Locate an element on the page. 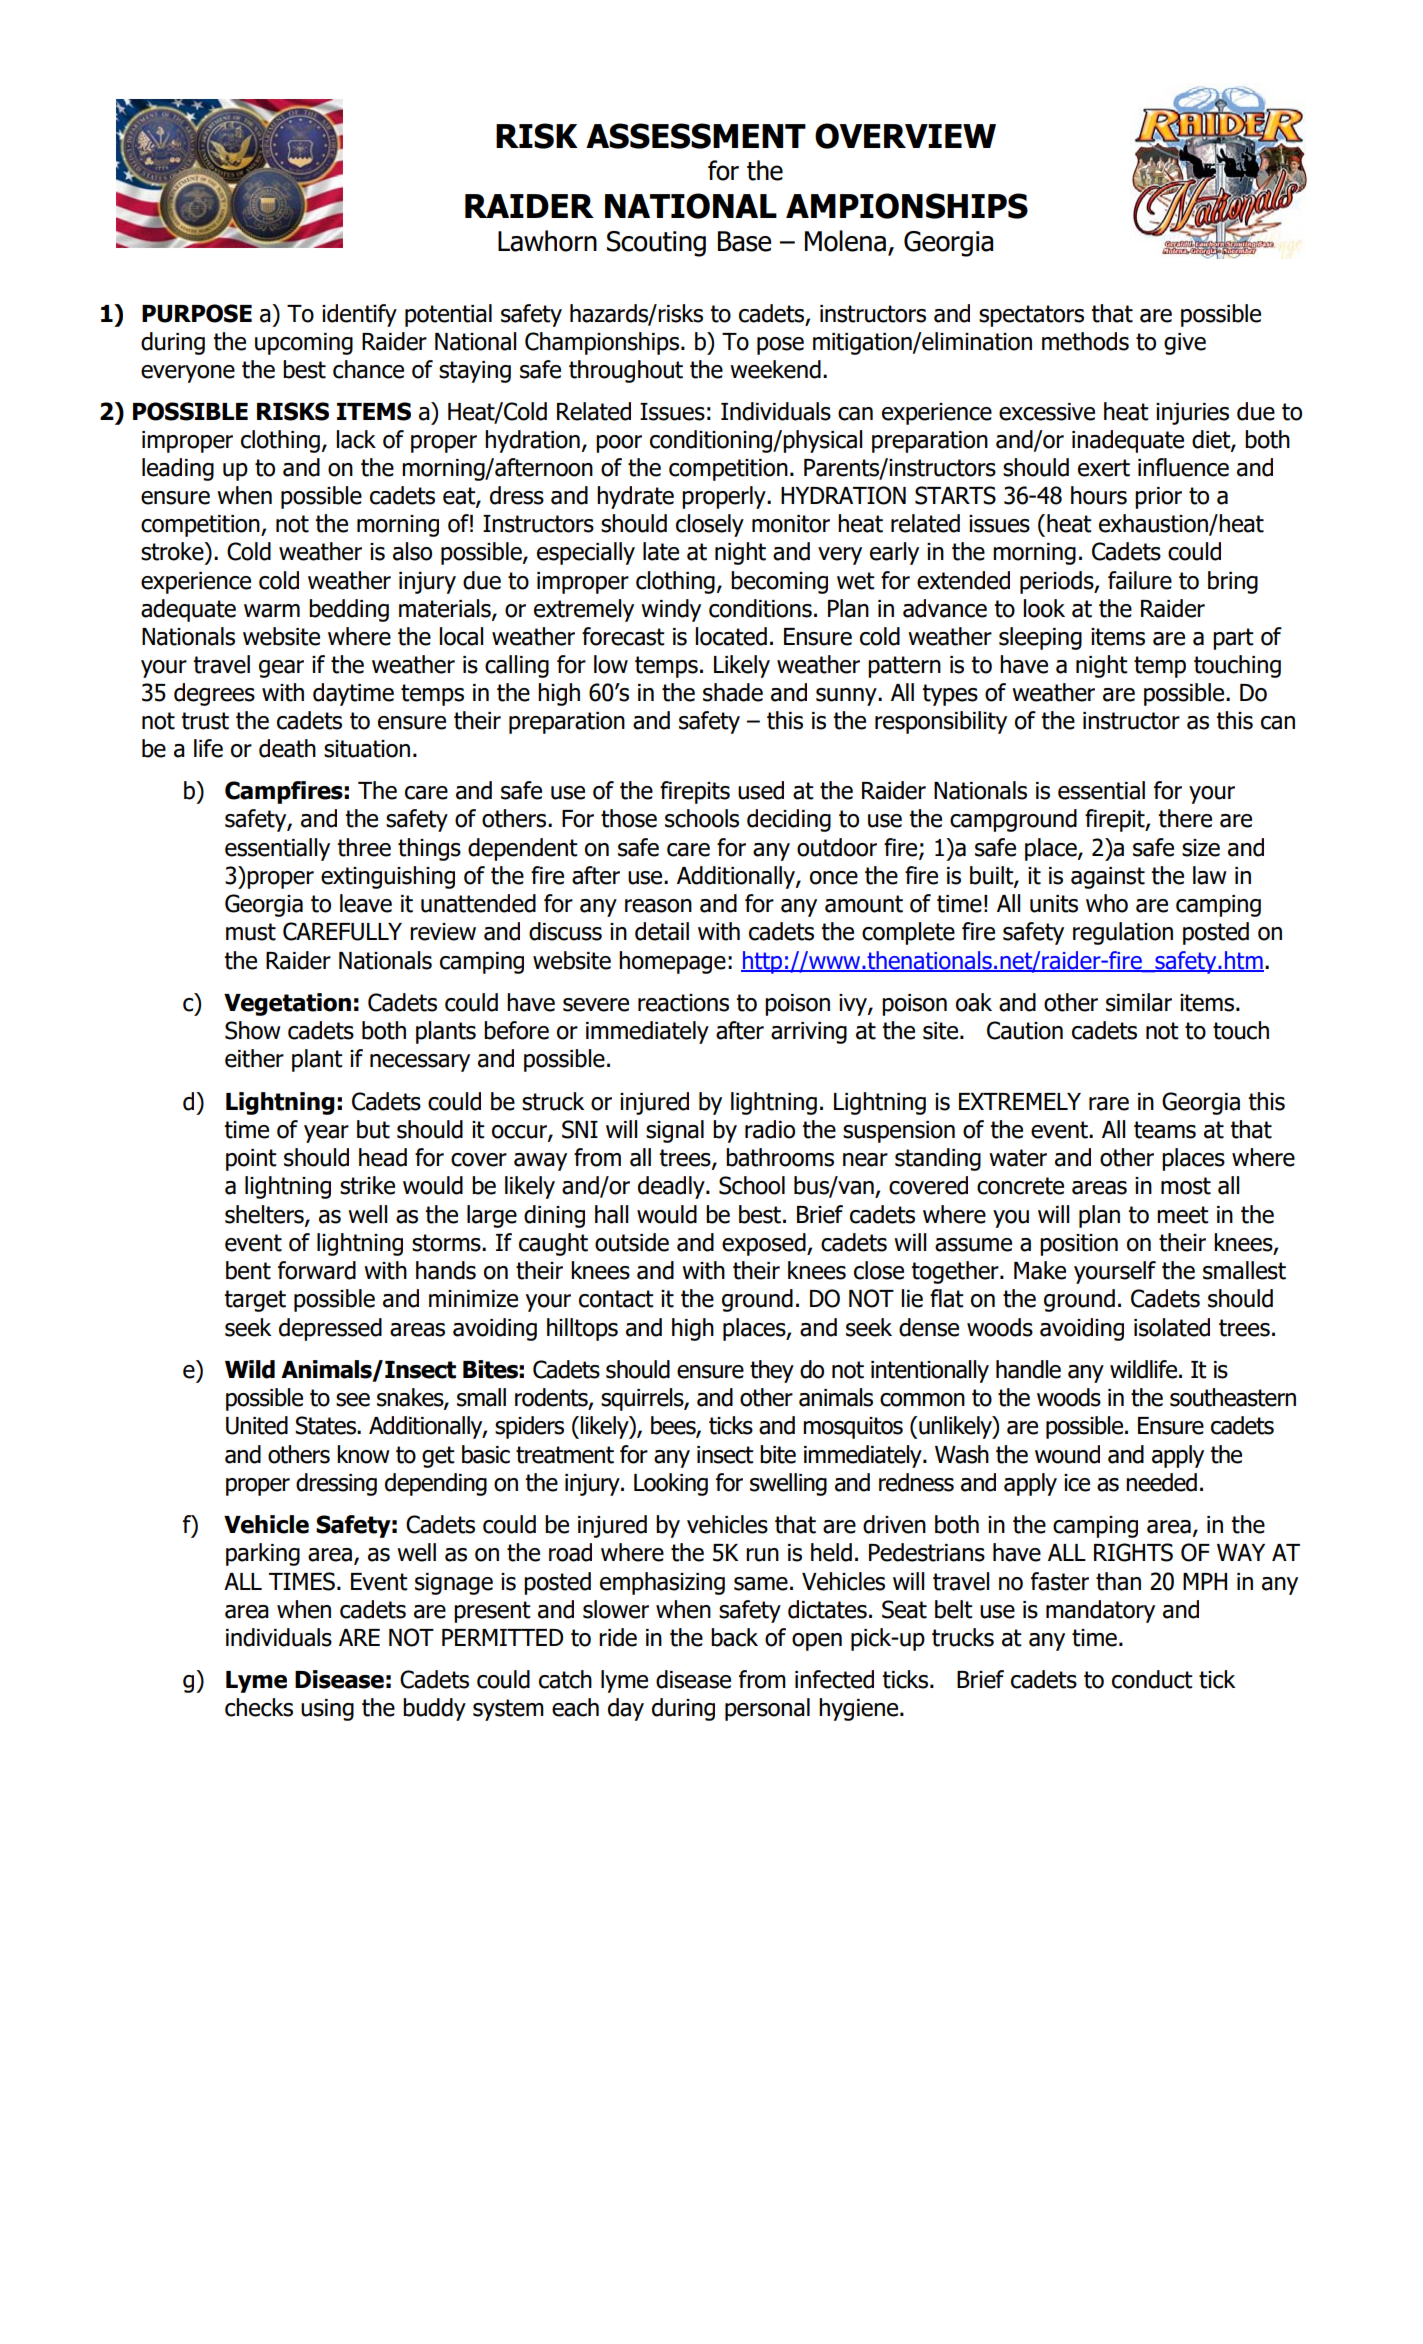 The height and width of the image is (2344, 1423). identify is located at coordinates (359, 315).
